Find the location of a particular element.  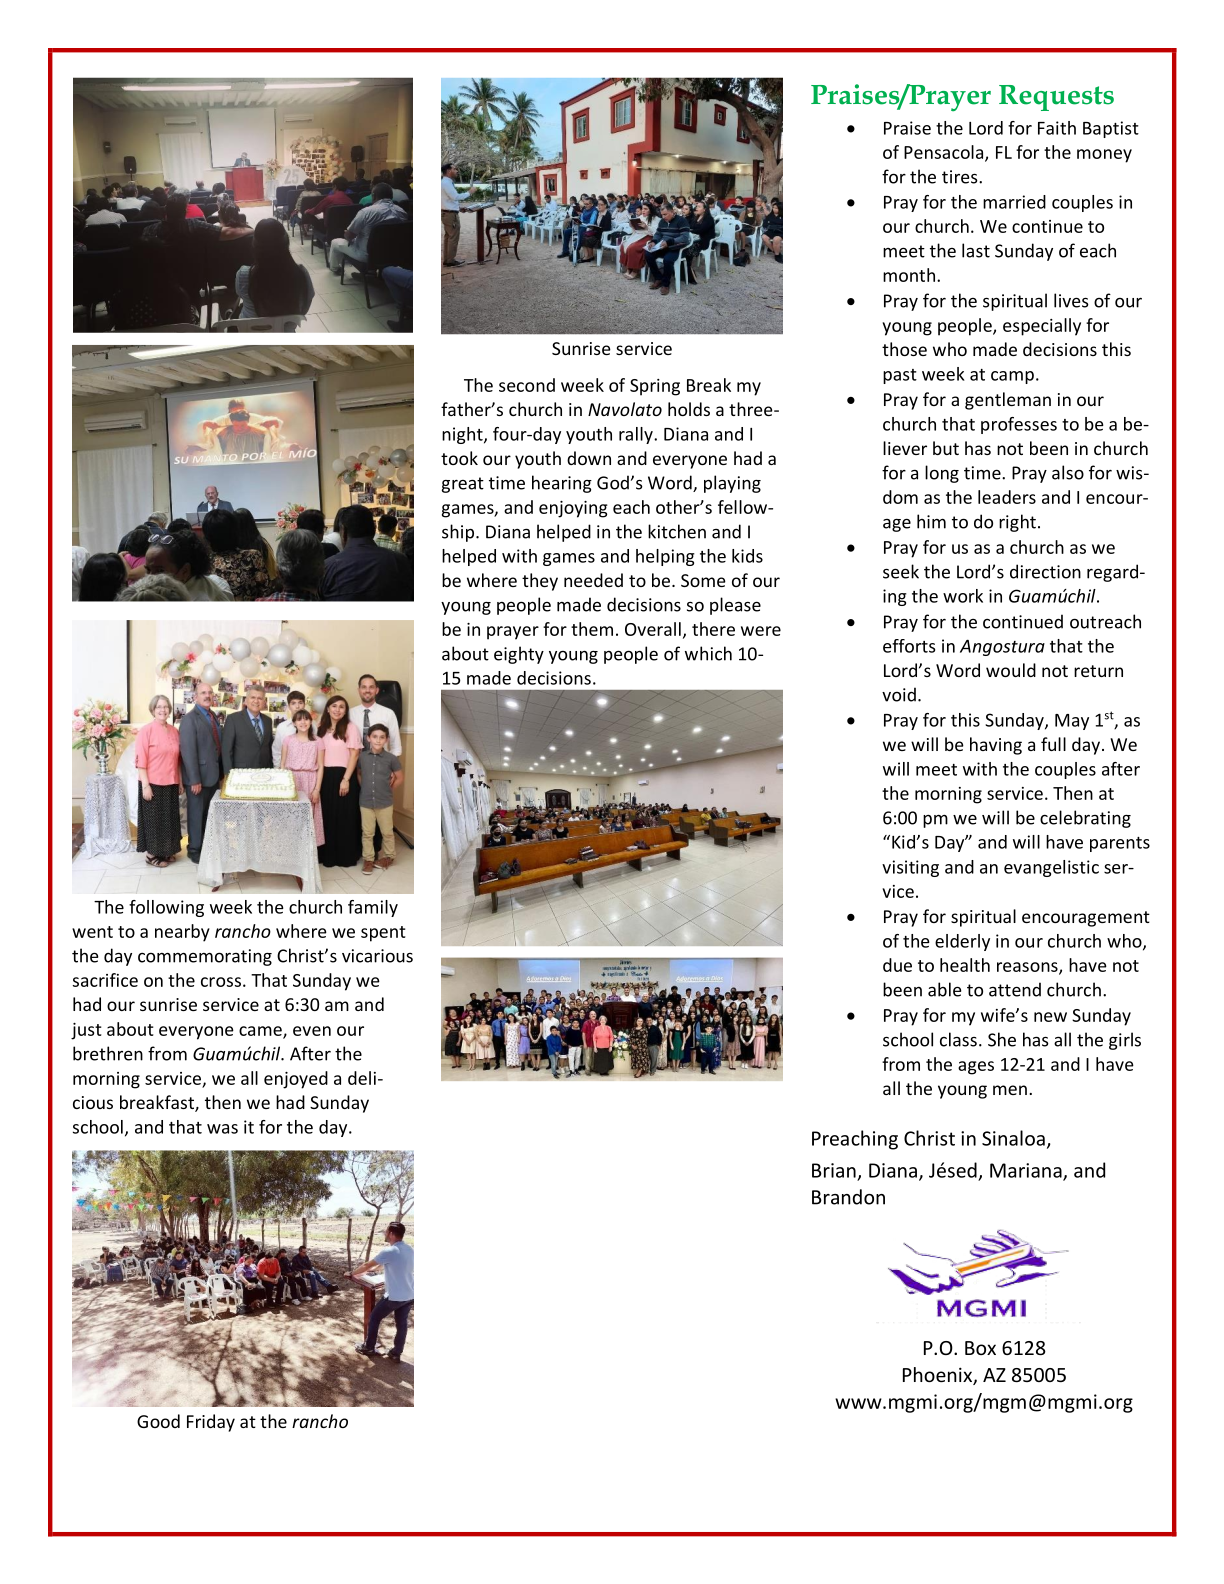

Faith is located at coordinates (1057, 128).
